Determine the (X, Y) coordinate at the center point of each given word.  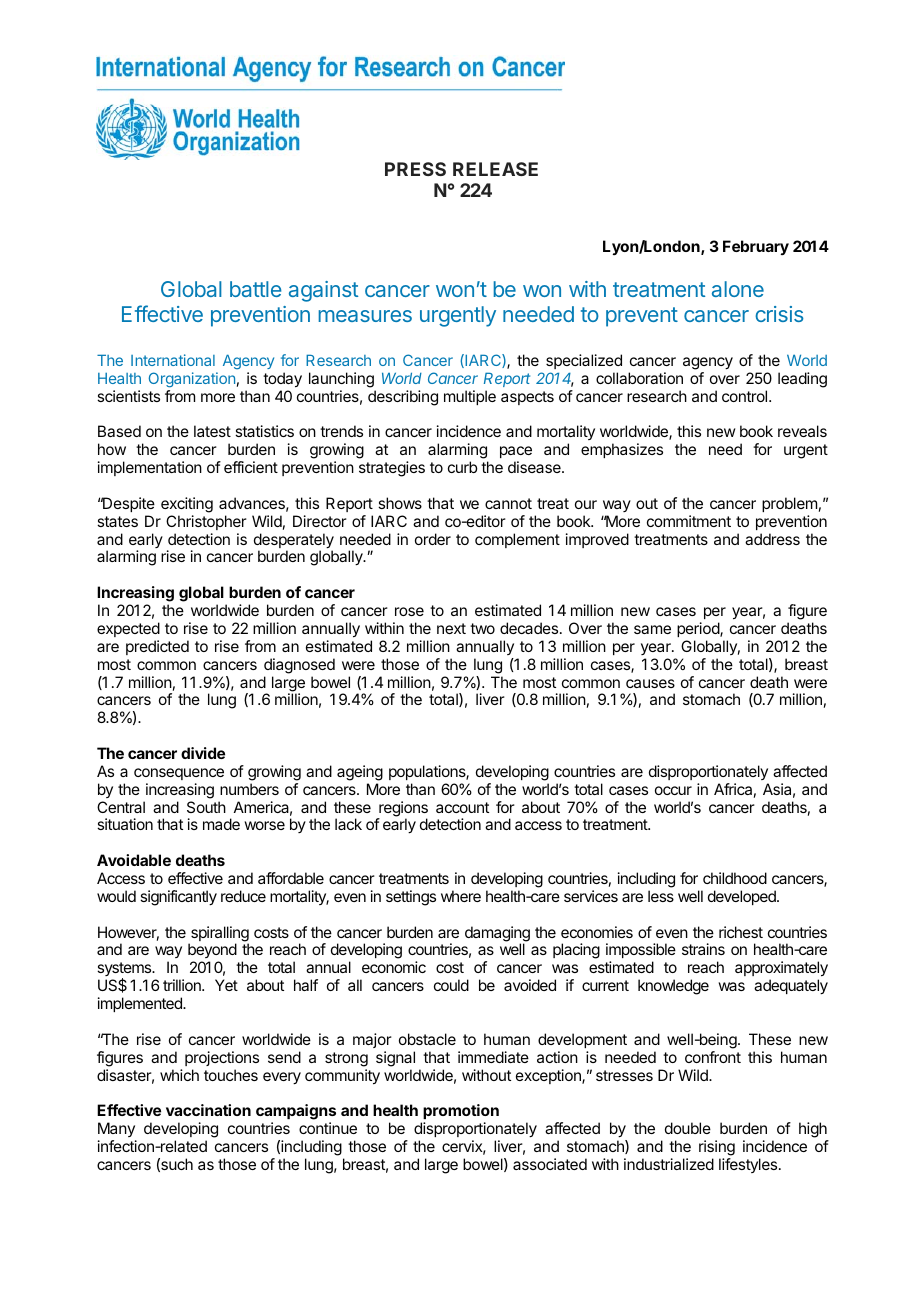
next (451, 628)
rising (717, 1148)
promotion (460, 1113)
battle (255, 289)
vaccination (208, 1110)
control (746, 396)
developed (743, 897)
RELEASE (495, 169)
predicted (157, 647)
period (699, 629)
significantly (178, 898)
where (461, 896)
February (756, 247)
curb (462, 467)
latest (212, 431)
